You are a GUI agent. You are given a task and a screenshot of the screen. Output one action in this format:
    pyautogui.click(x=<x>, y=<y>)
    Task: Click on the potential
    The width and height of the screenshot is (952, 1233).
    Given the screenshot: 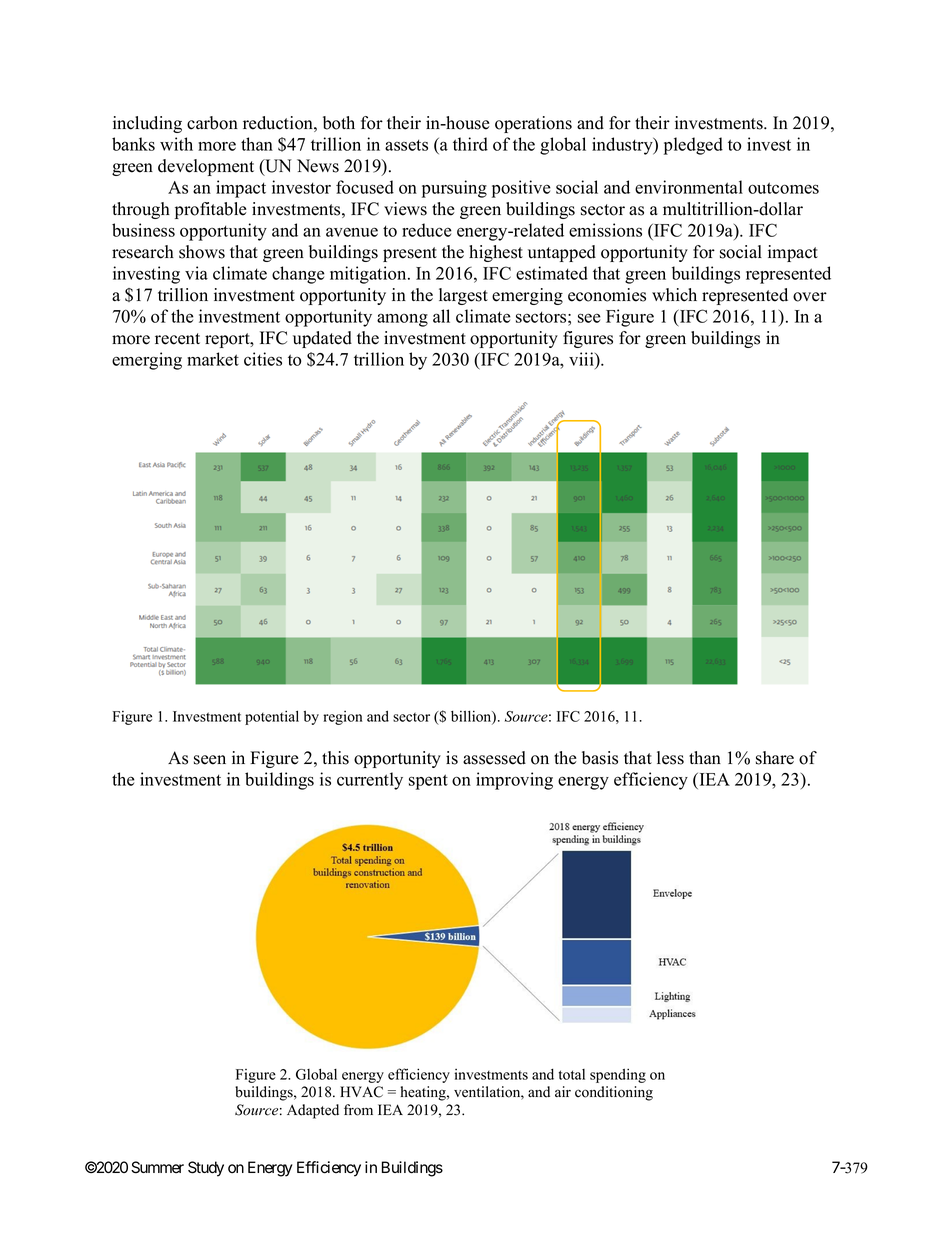 What is the action you would take?
    pyautogui.click(x=272, y=717)
